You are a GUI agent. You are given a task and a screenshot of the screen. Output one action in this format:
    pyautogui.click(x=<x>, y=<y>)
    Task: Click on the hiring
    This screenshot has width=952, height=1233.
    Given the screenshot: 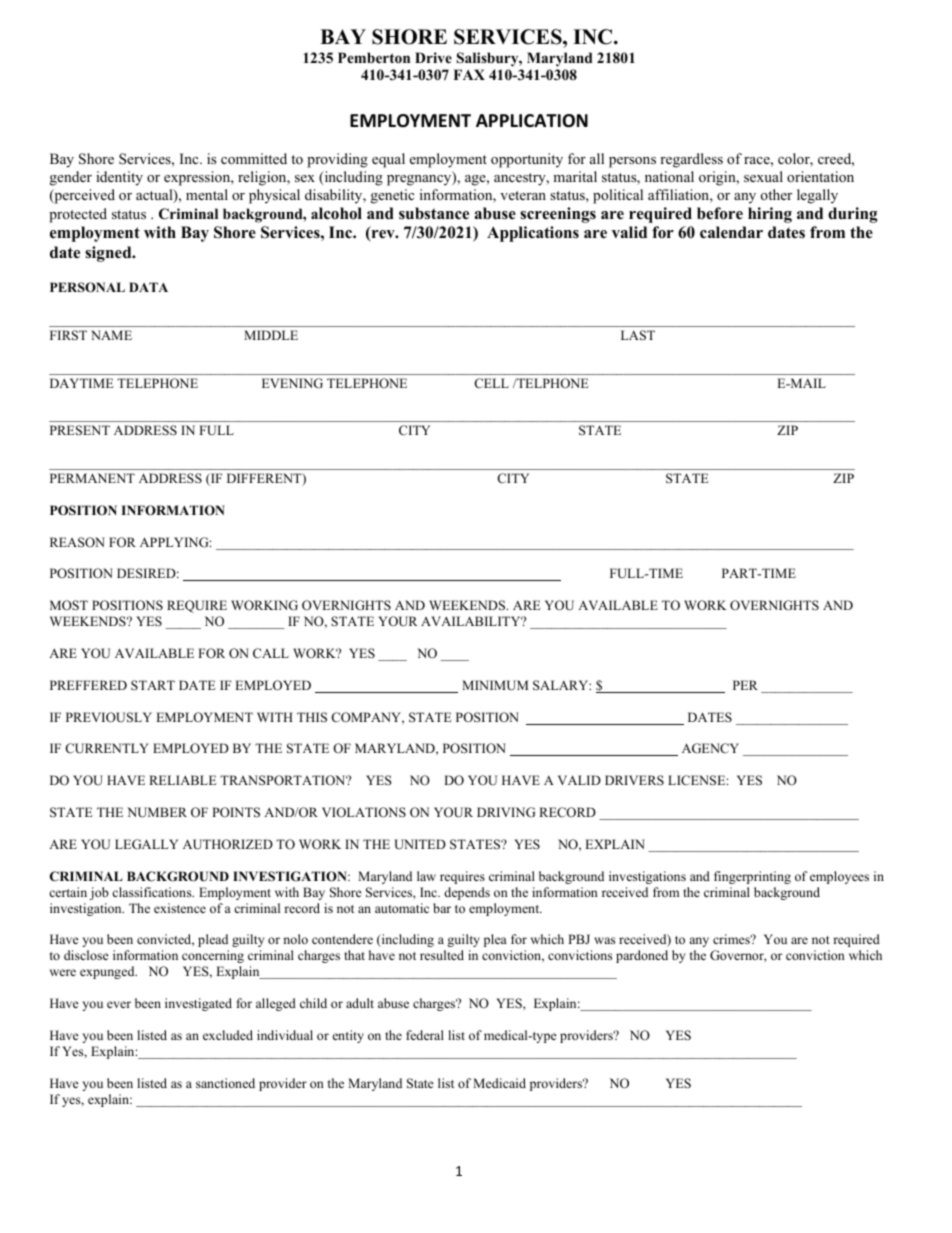 What is the action you would take?
    pyautogui.click(x=770, y=215)
